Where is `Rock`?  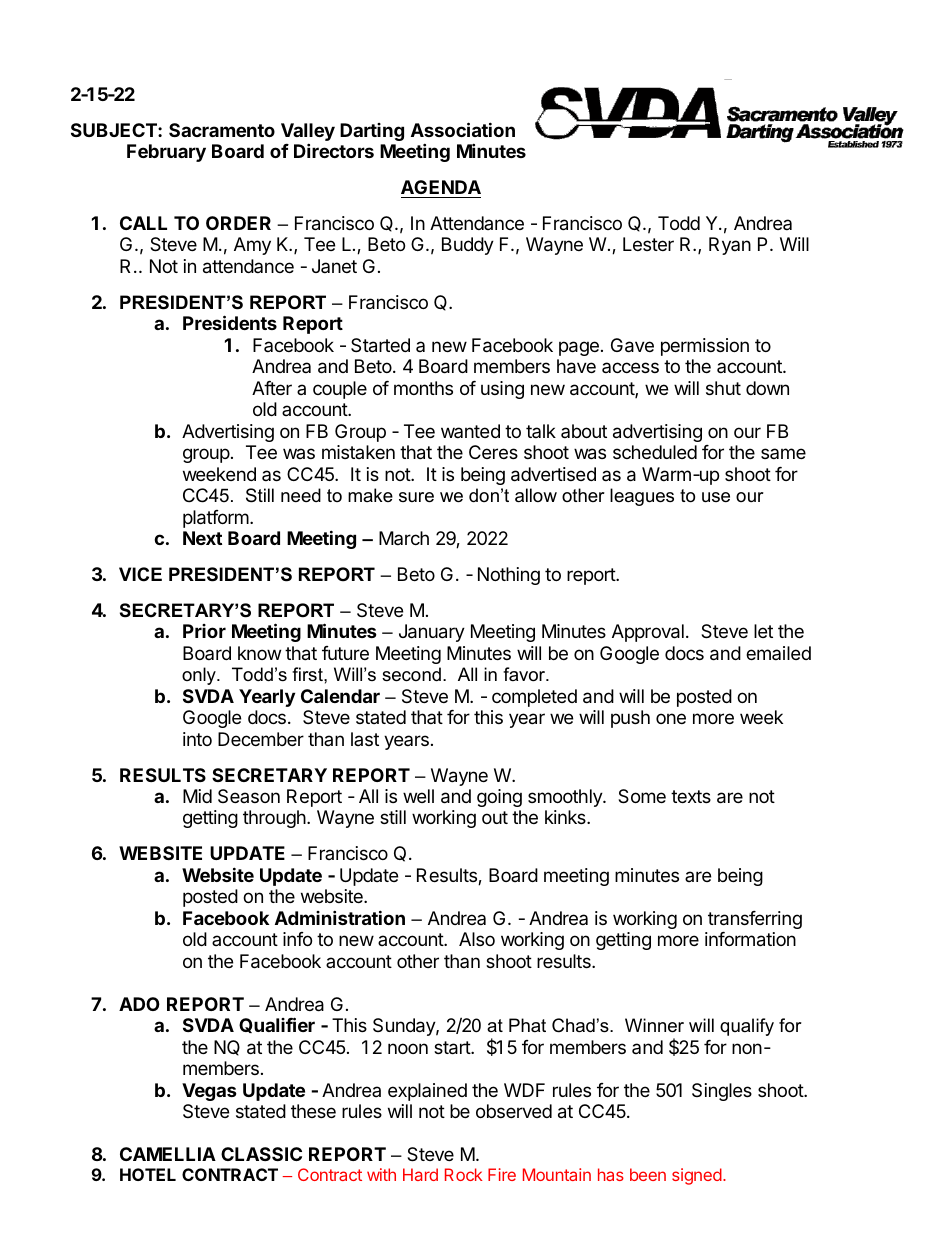 Rock is located at coordinates (463, 1174).
